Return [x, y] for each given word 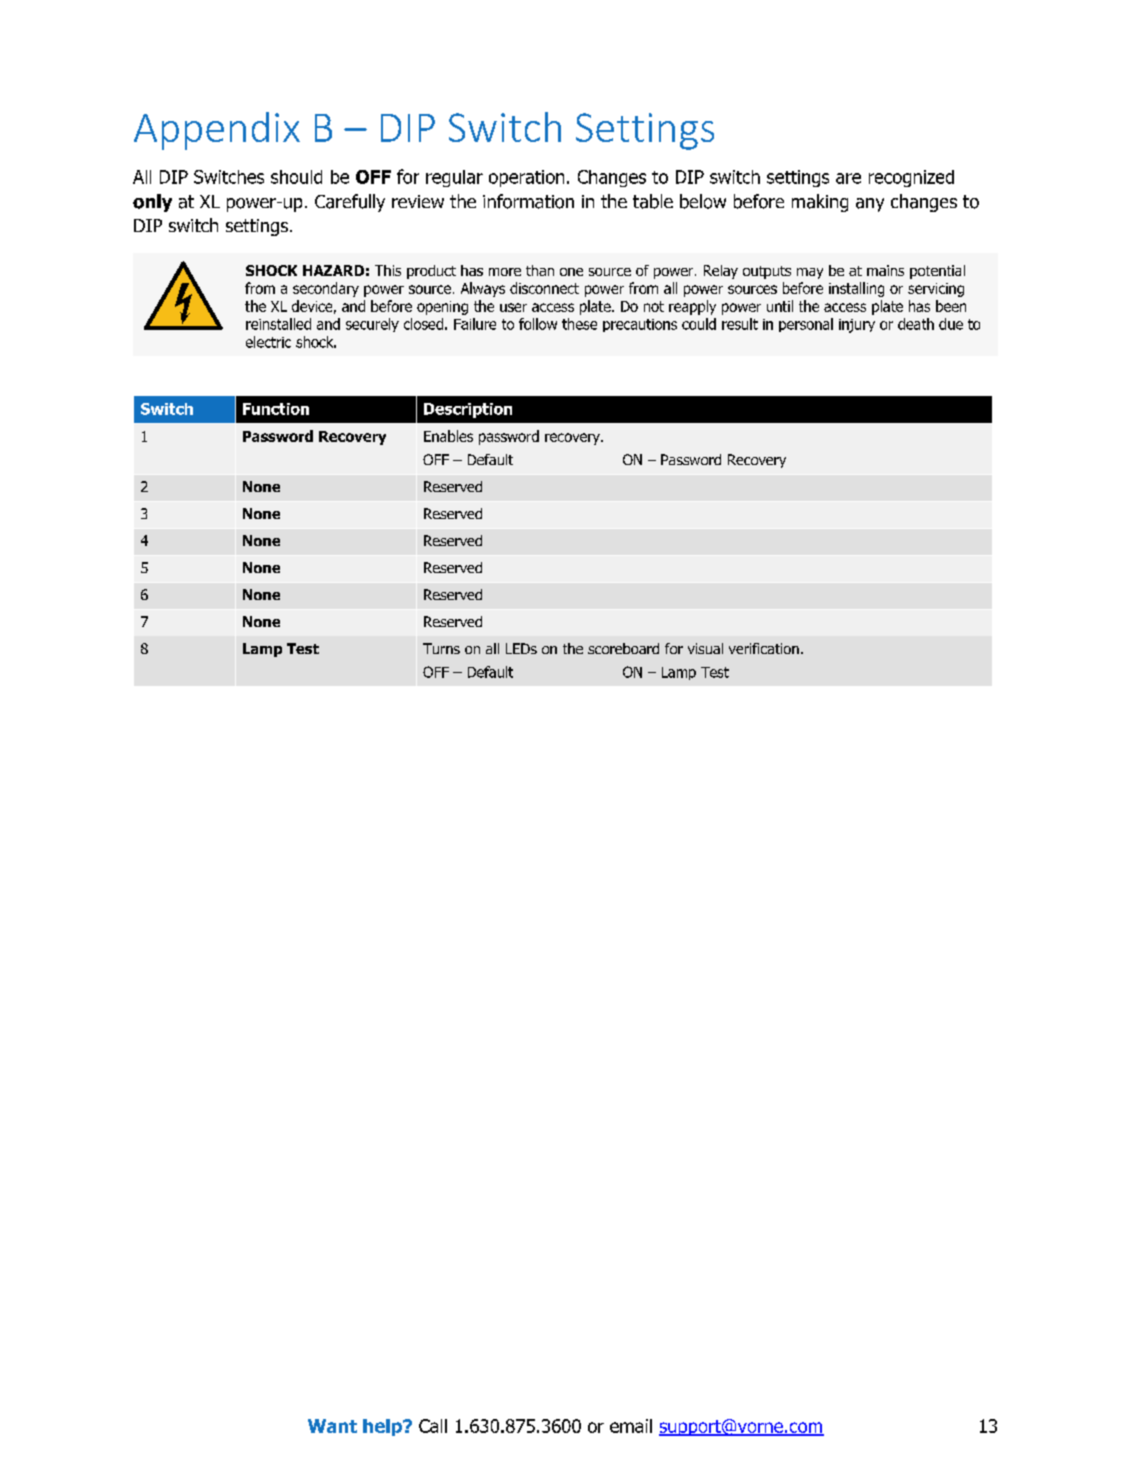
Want [332, 1426]
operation [526, 178]
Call [433, 1426]
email [631, 1426]
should [296, 177]
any [870, 205]
